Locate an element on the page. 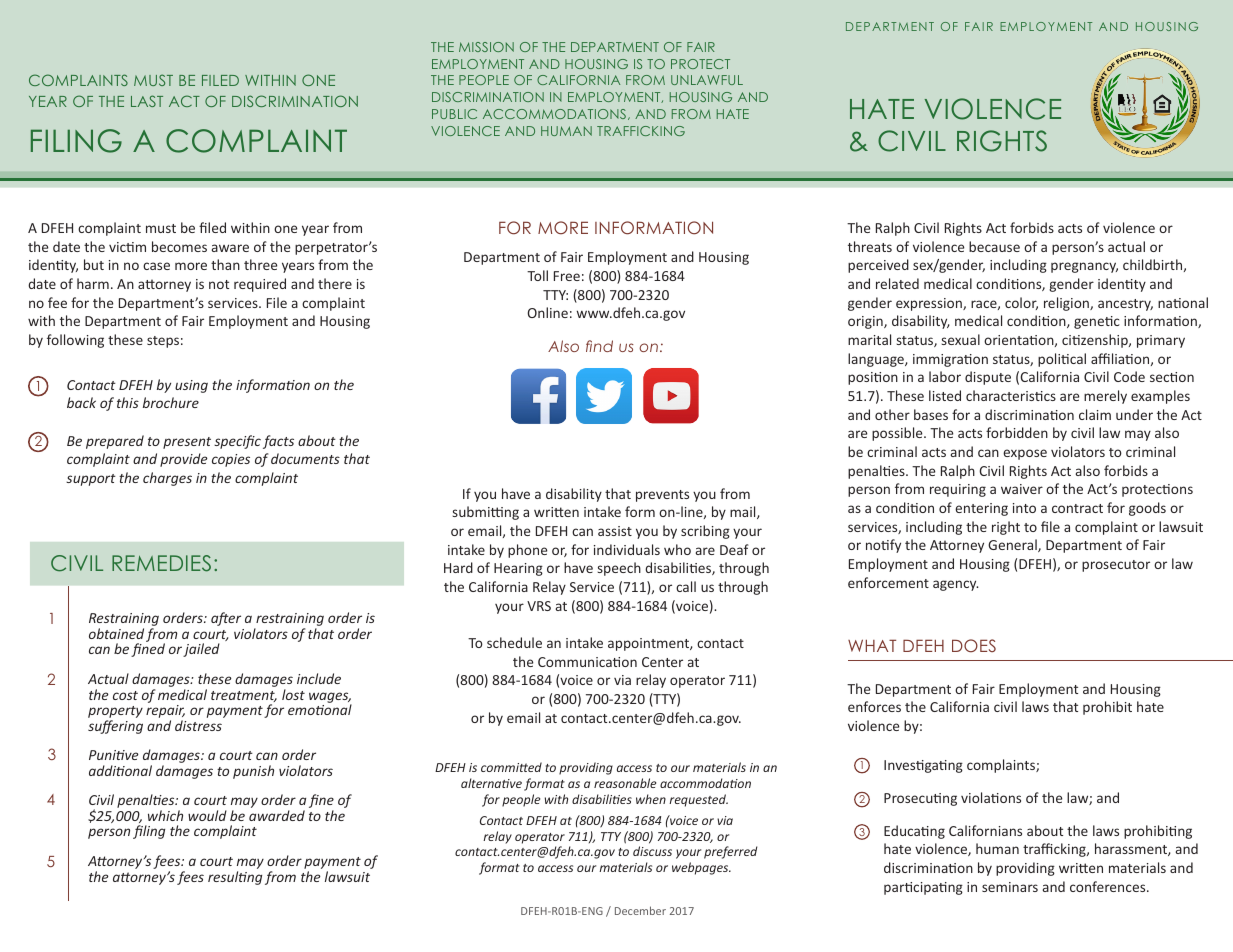 This document has height=952, width=1233. because is located at coordinates (994, 246).
